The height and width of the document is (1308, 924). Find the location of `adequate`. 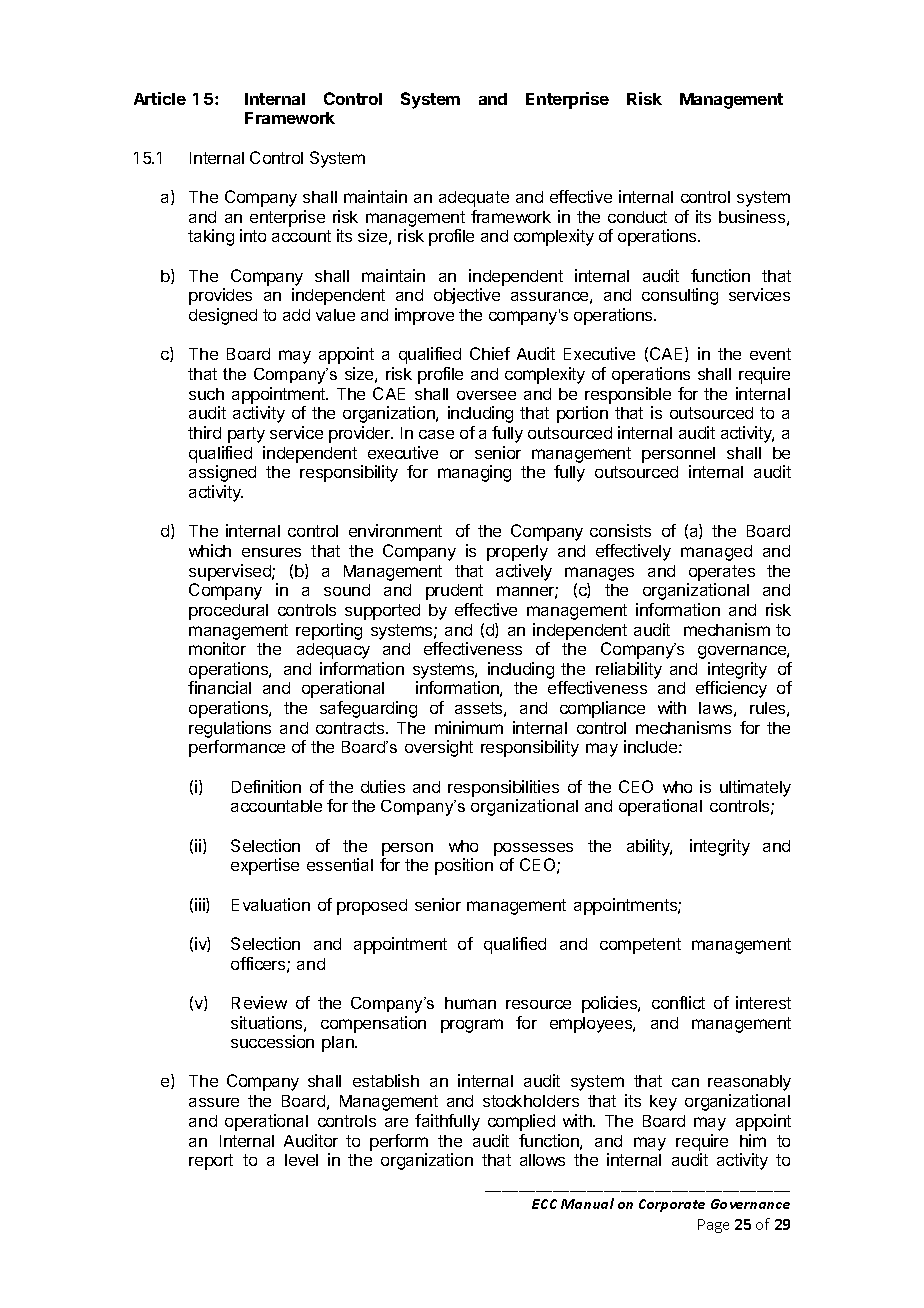

adequate is located at coordinates (474, 199).
